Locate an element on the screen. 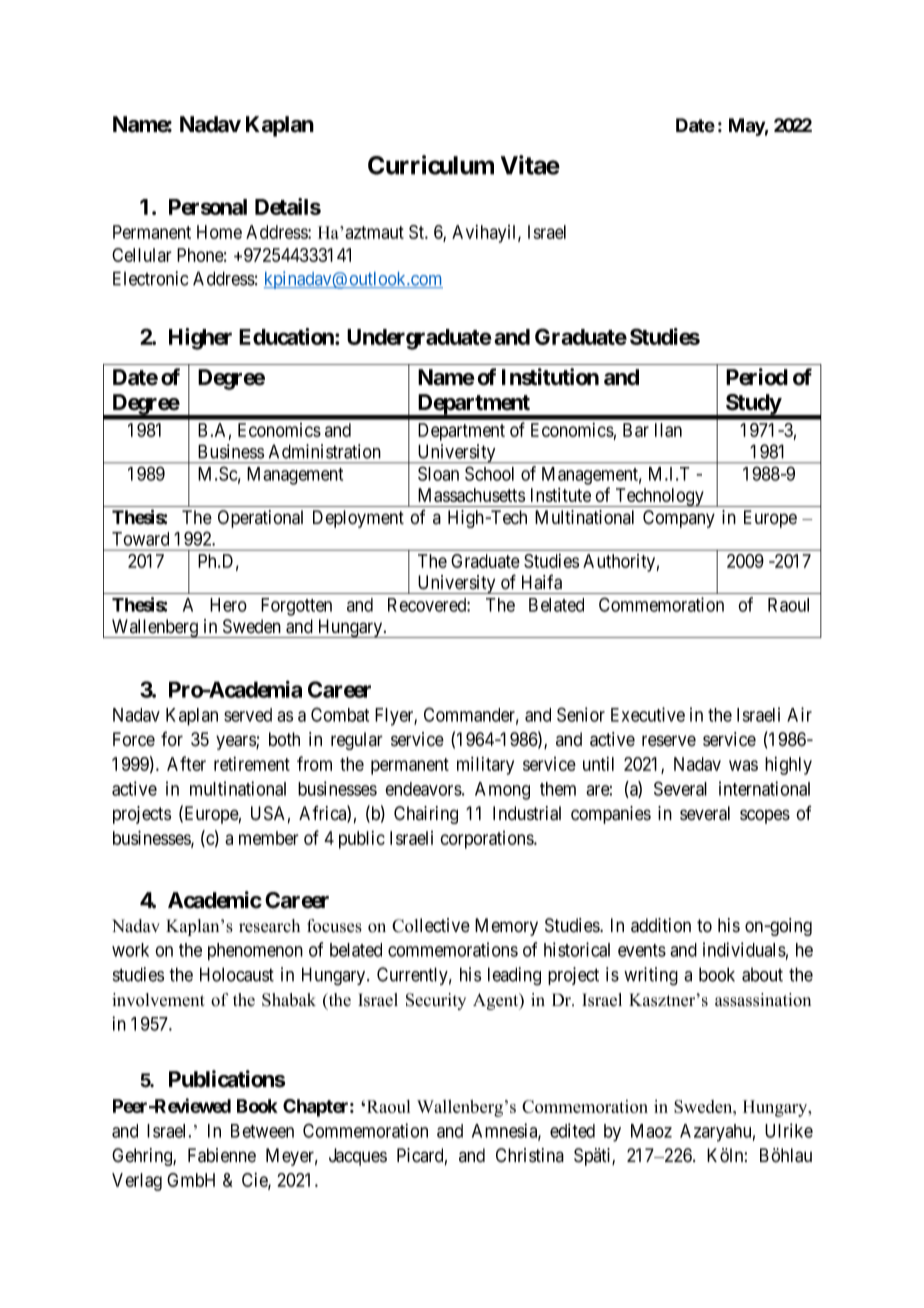 The image size is (924, 1308). Christina is located at coordinates (530, 1155).
